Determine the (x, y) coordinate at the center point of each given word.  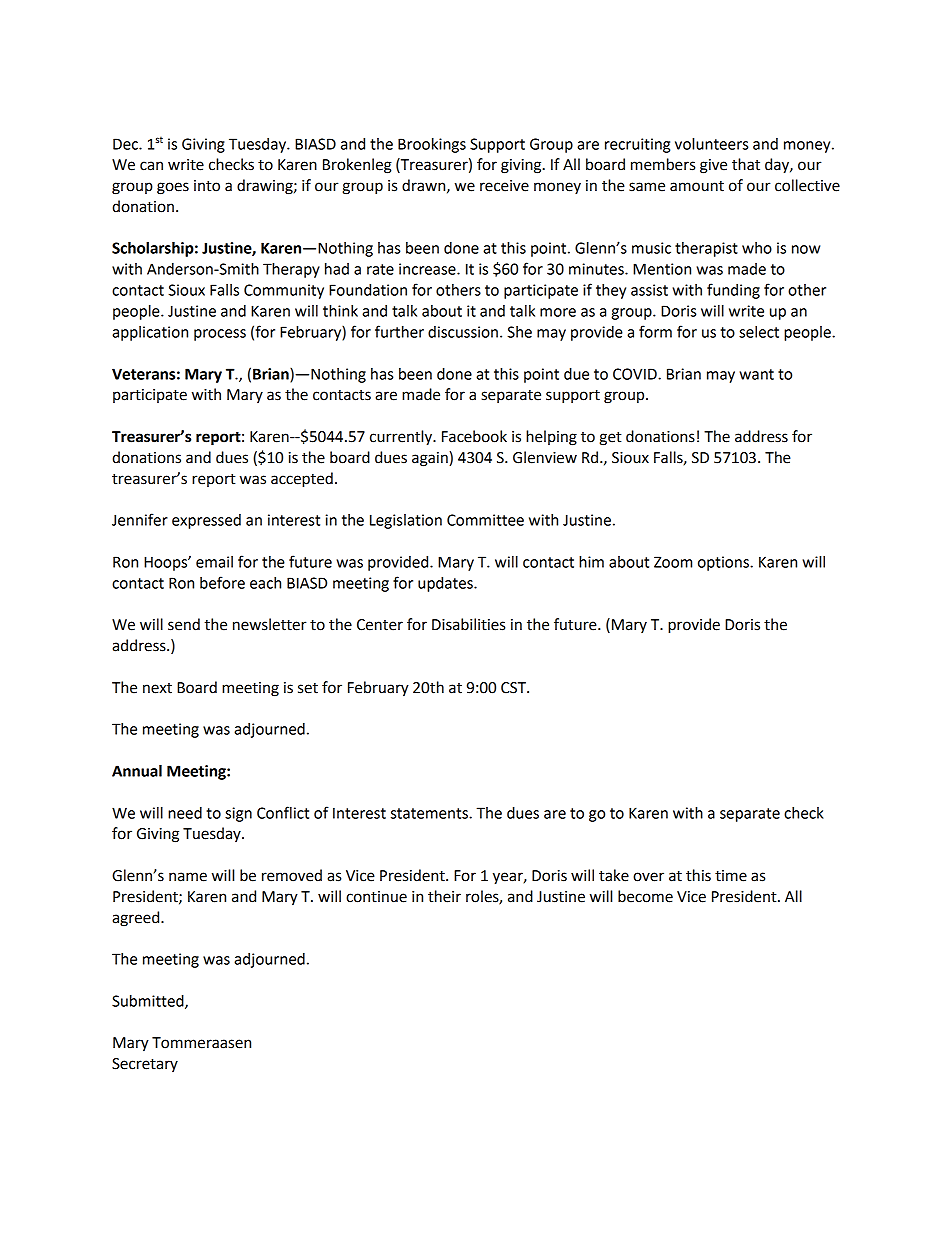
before (222, 582)
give (713, 166)
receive (504, 186)
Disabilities (468, 624)
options (724, 563)
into (207, 186)
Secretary (145, 1065)
